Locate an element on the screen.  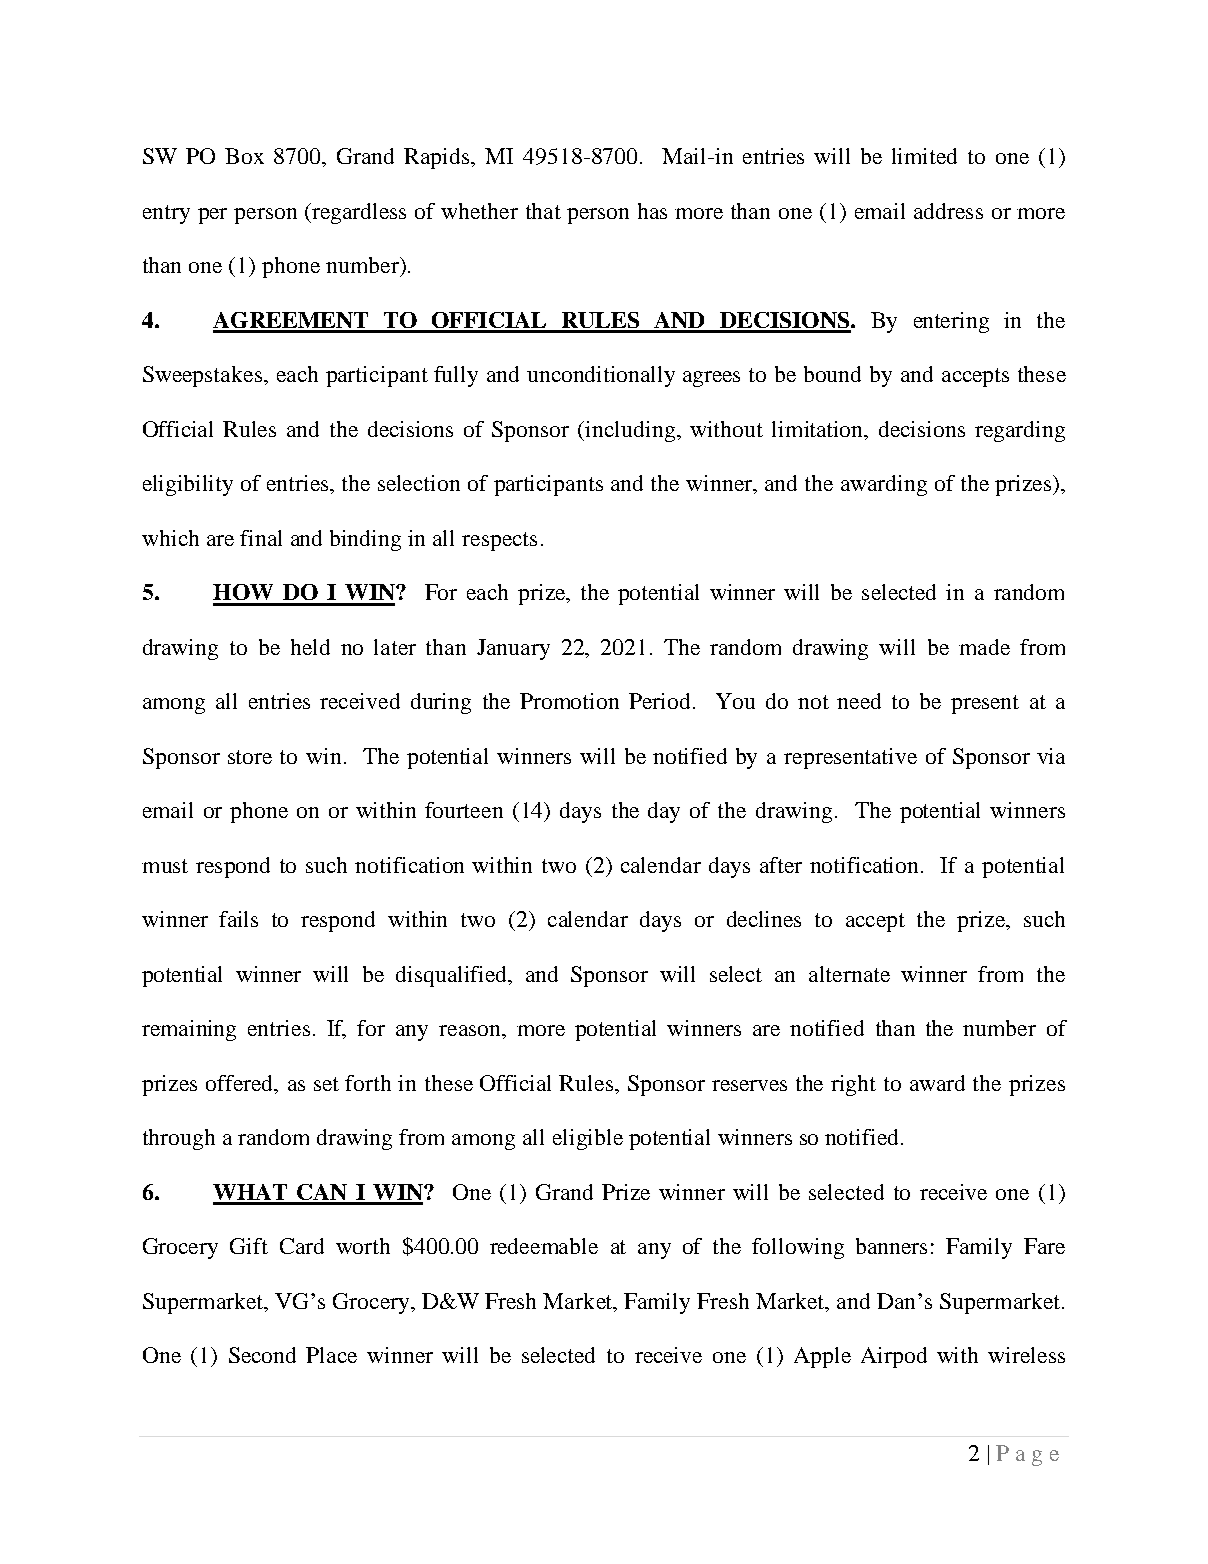
Second is located at coordinates (262, 1355).
